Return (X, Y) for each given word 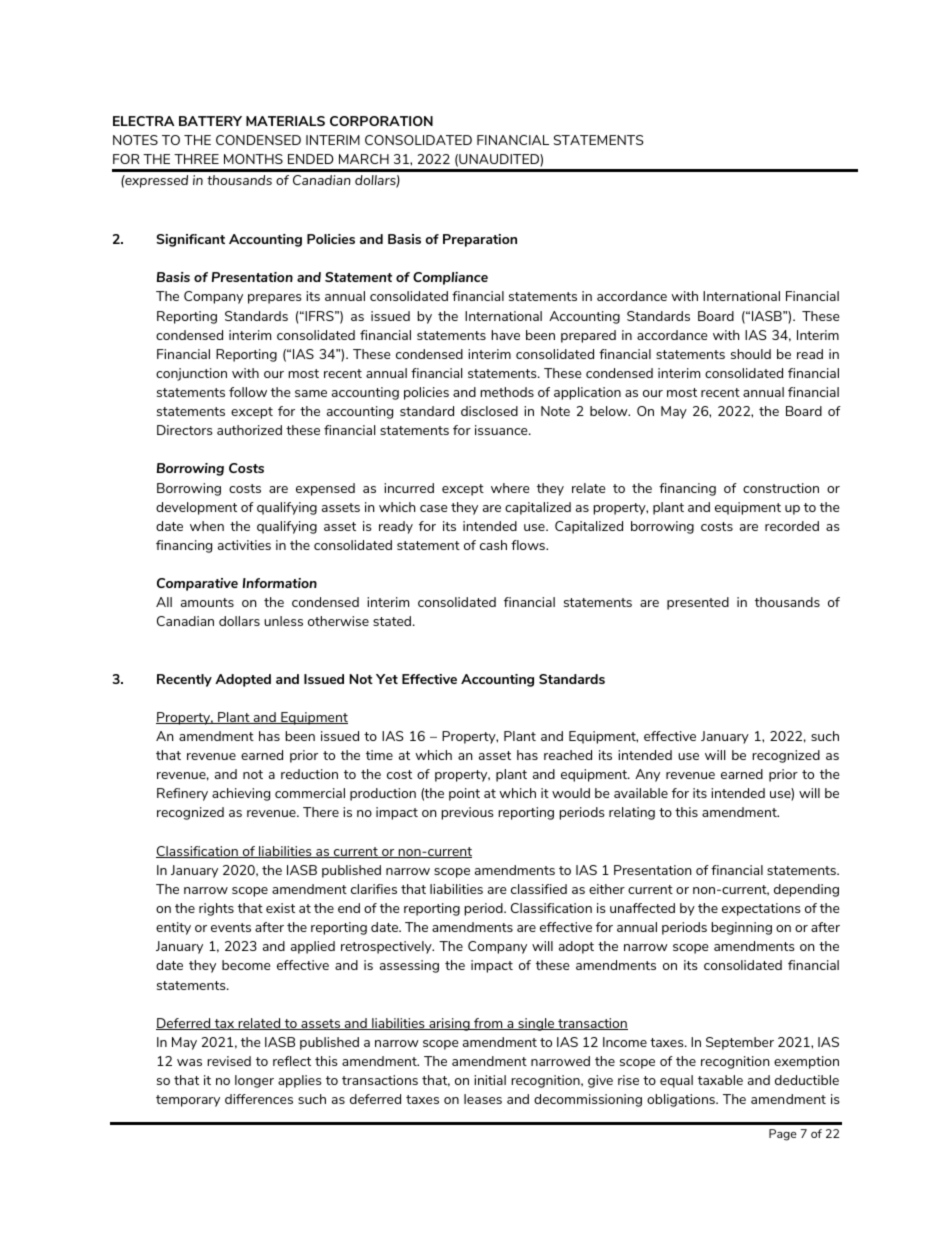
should (751, 354)
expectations (761, 909)
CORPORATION (381, 121)
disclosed (489, 411)
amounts (207, 602)
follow (248, 392)
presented (698, 603)
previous (467, 813)
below (610, 411)
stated (393, 621)
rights (216, 909)
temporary (188, 1101)
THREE (196, 159)
